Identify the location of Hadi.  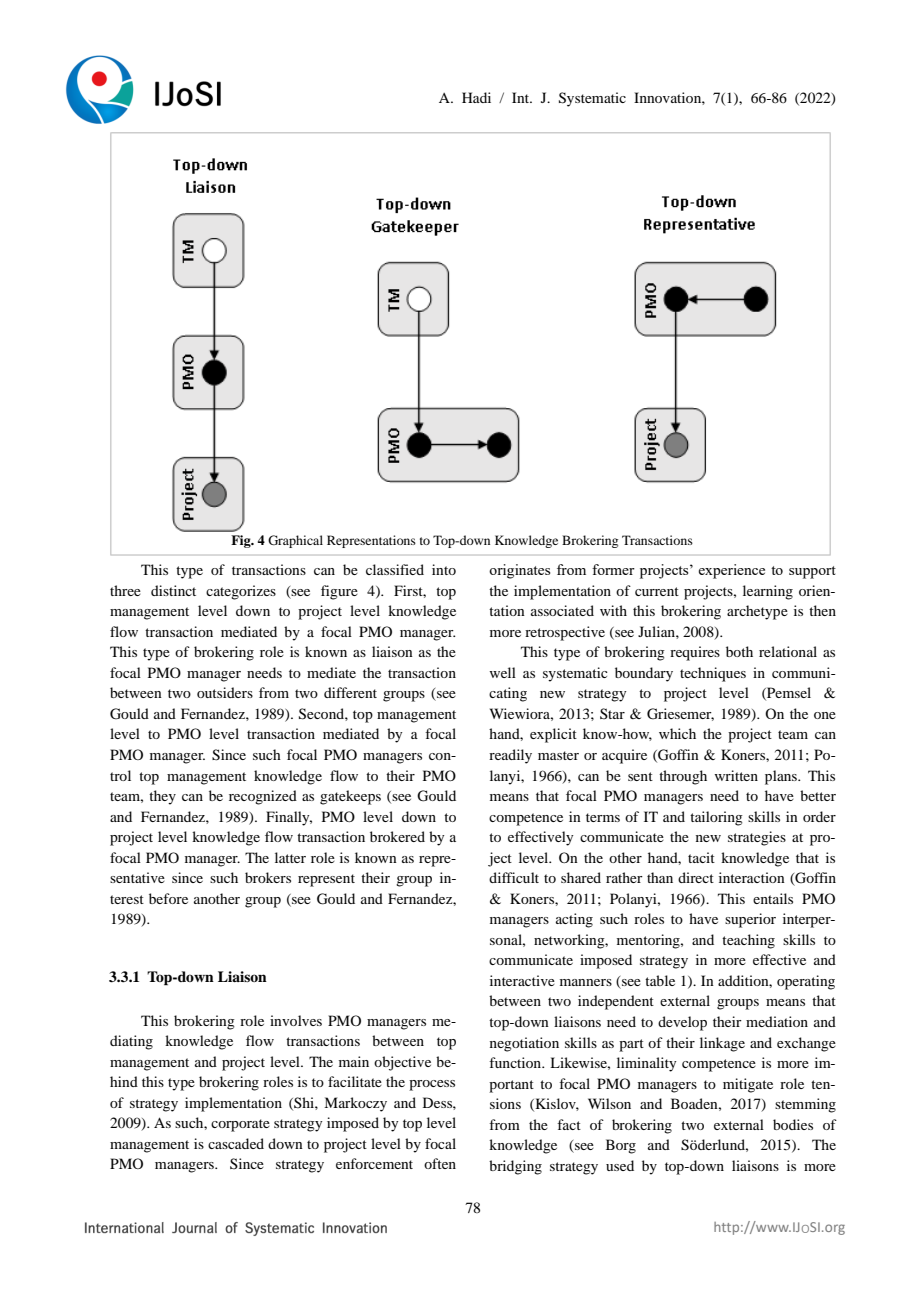
(476, 97).
